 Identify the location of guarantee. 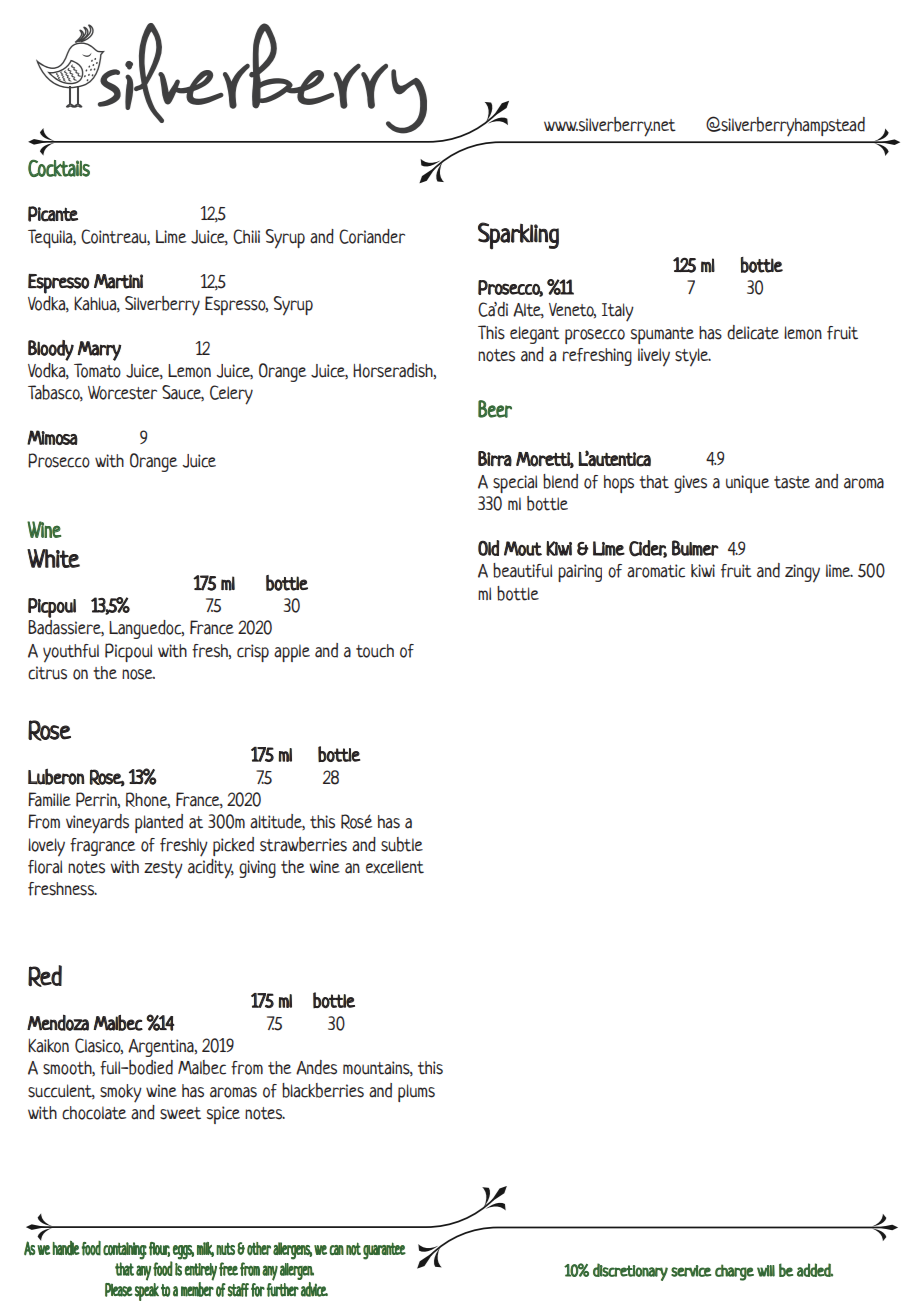
(384, 1251).
